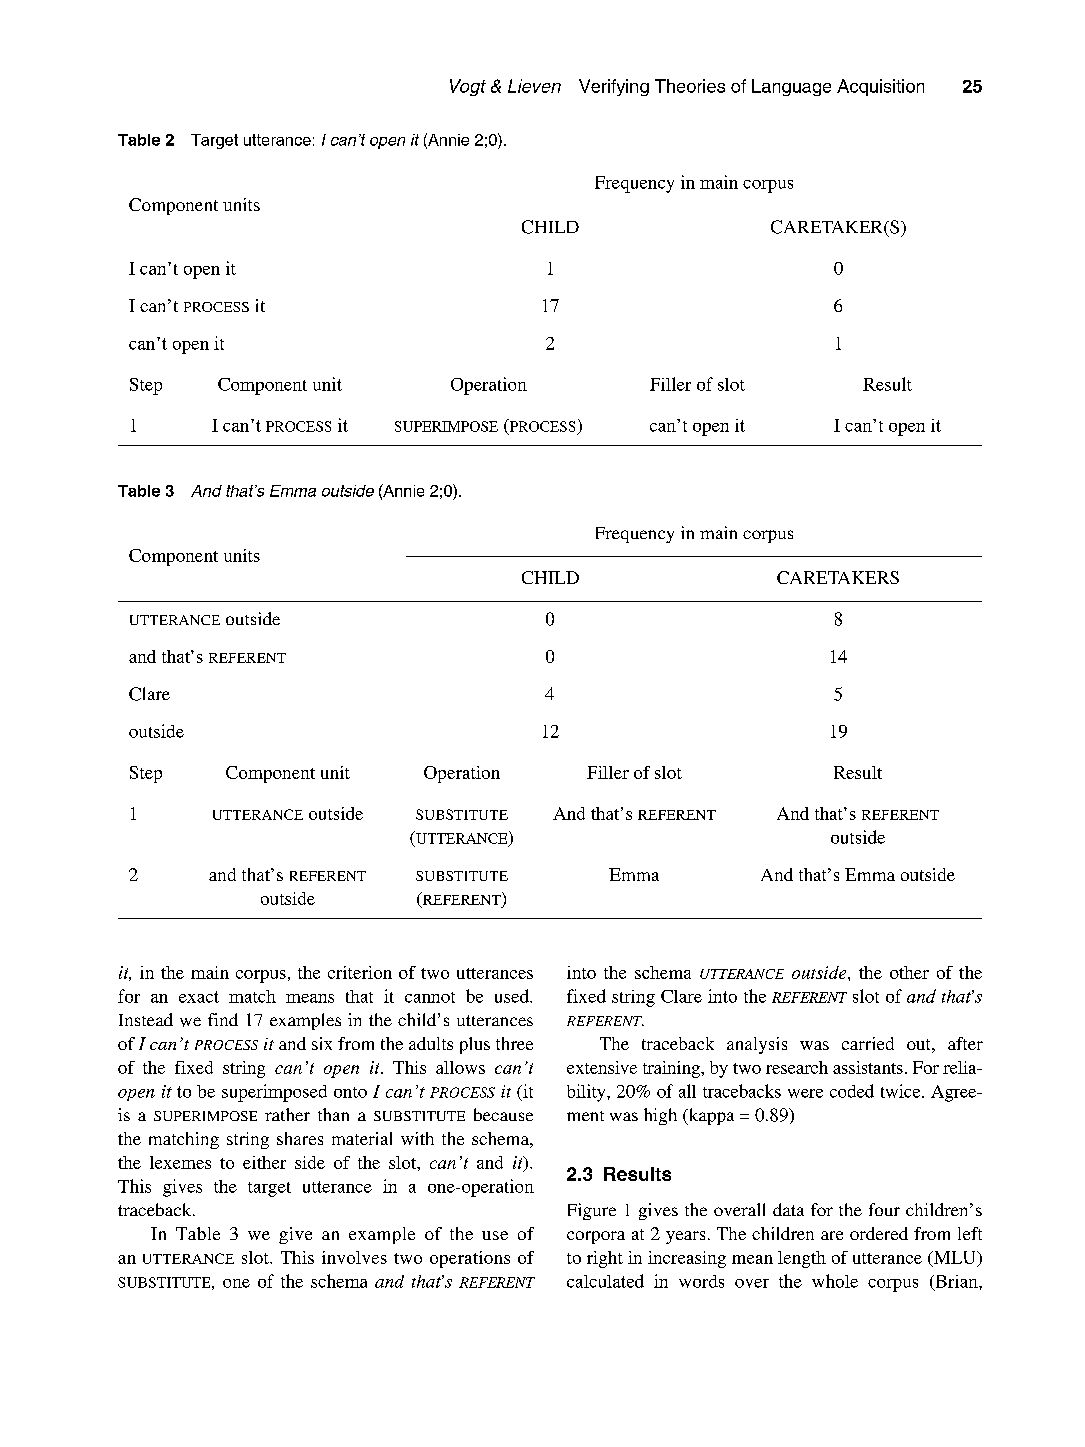 This document has width=1085, height=1447. Describe the element at coordinates (596, 1237) in the document. I see `corpora` at that location.
